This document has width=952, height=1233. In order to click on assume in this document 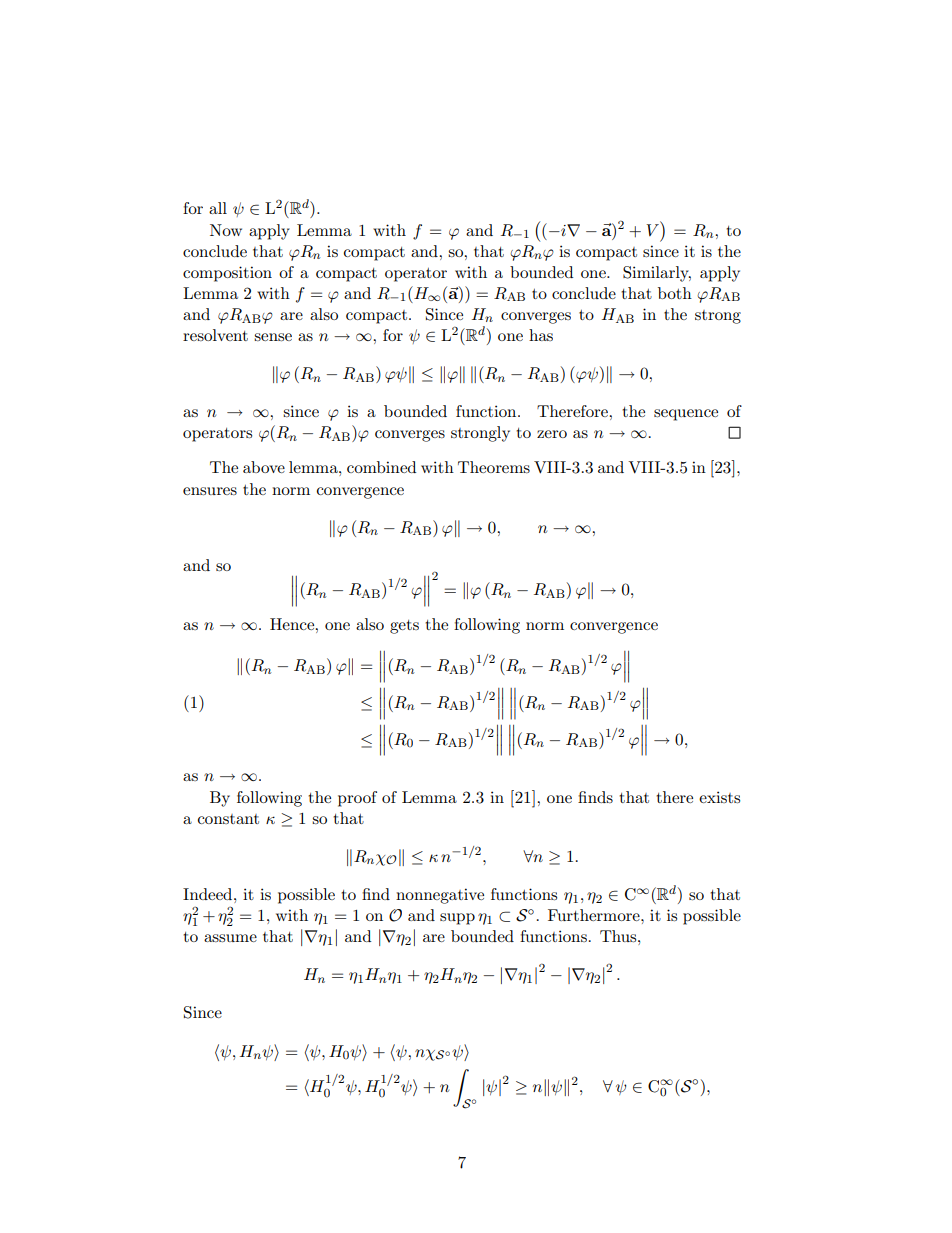, I will do `click(230, 938)`.
